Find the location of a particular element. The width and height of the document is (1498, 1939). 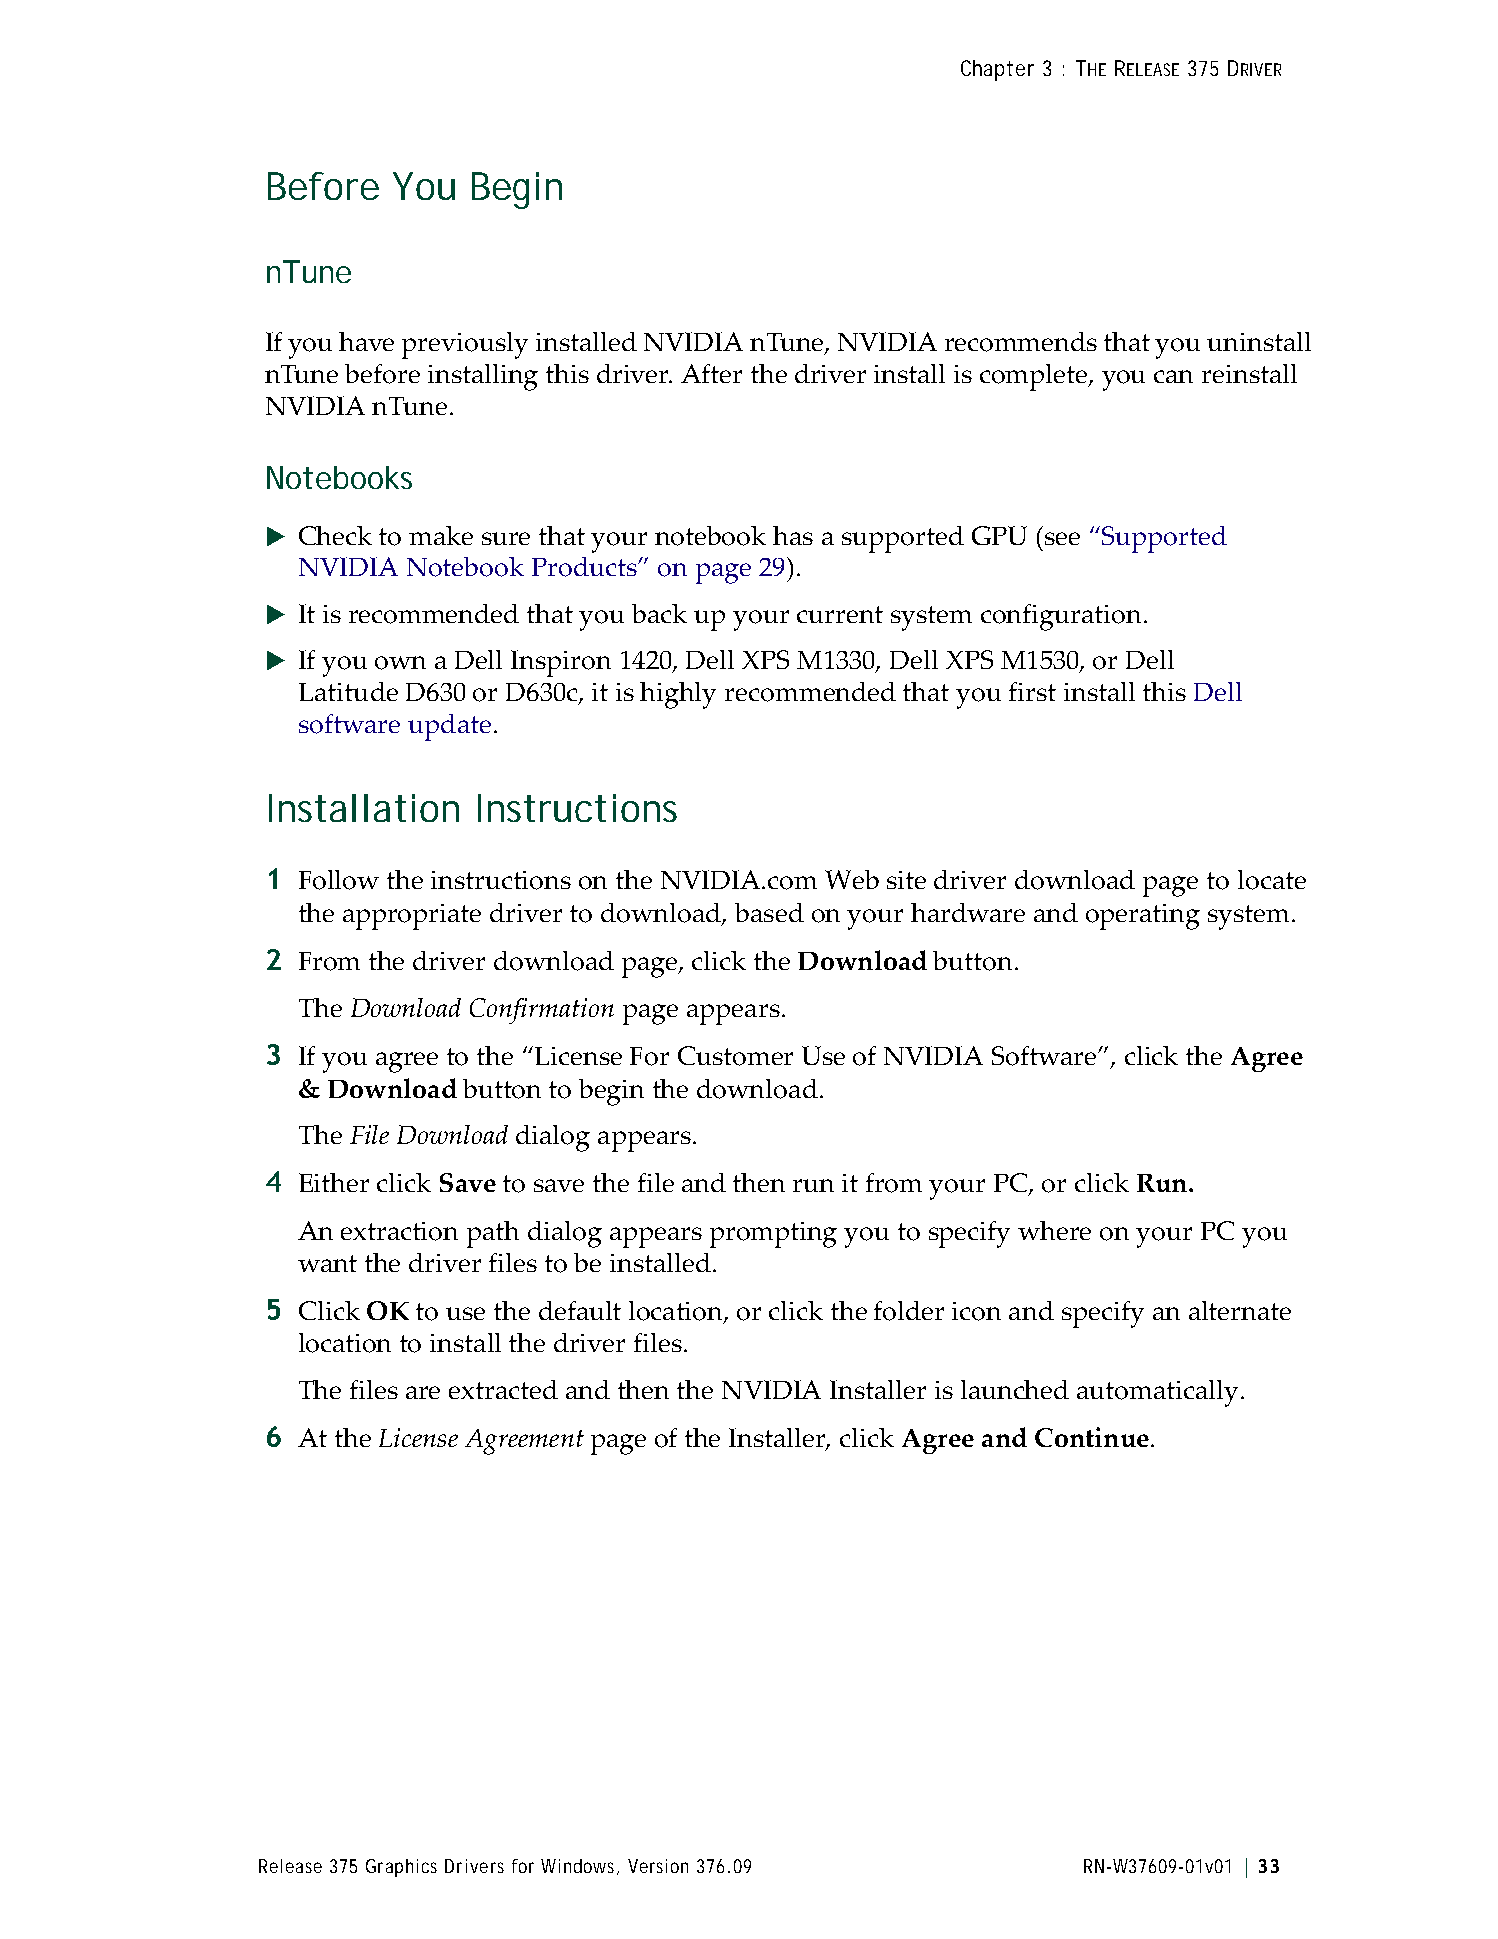

extraction is located at coordinates (399, 1231).
